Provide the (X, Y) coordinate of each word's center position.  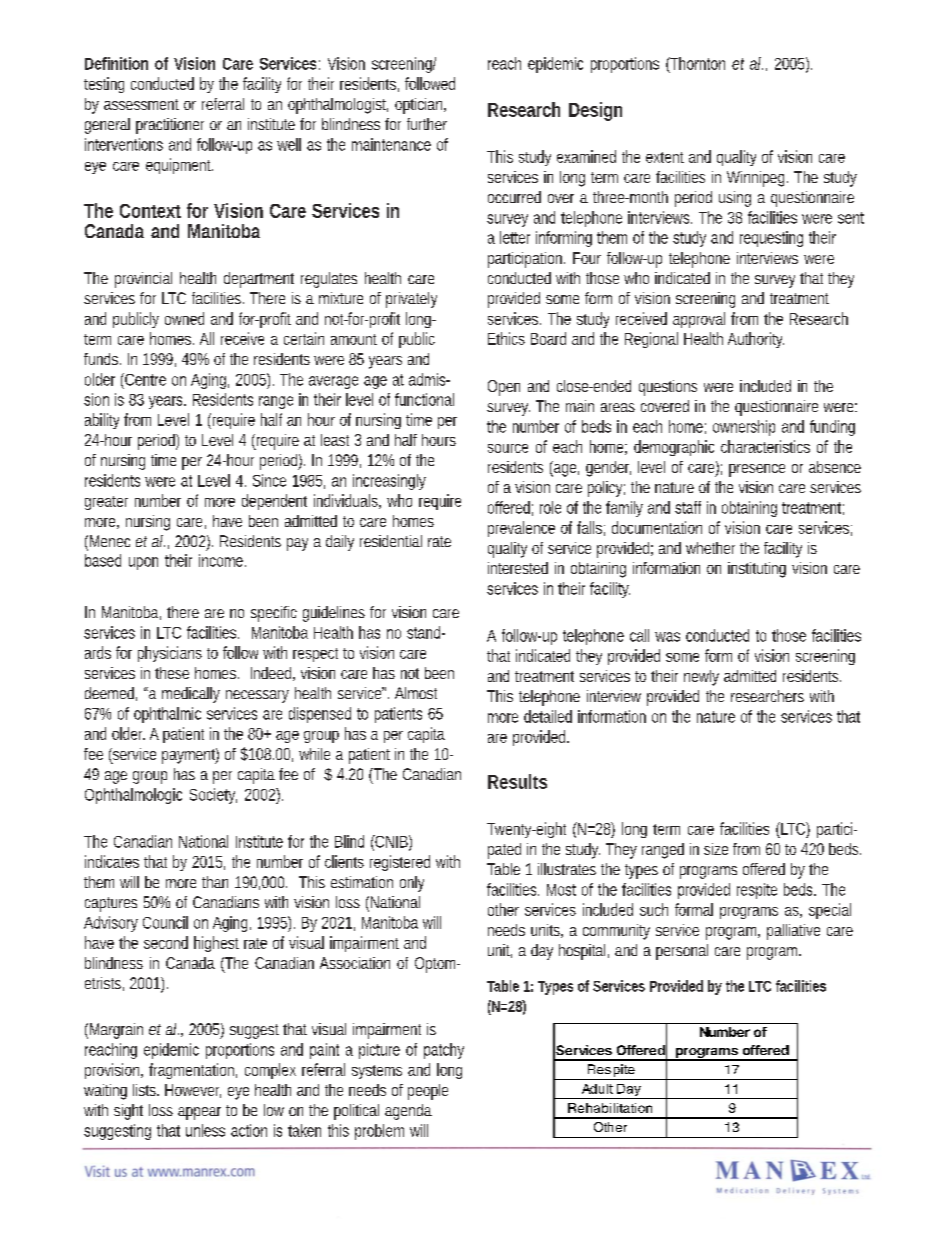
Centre (144, 379)
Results (517, 781)
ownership (744, 428)
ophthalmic (167, 715)
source (508, 448)
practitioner (170, 126)
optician (418, 106)
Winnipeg (755, 179)
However (193, 1091)
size (716, 849)
